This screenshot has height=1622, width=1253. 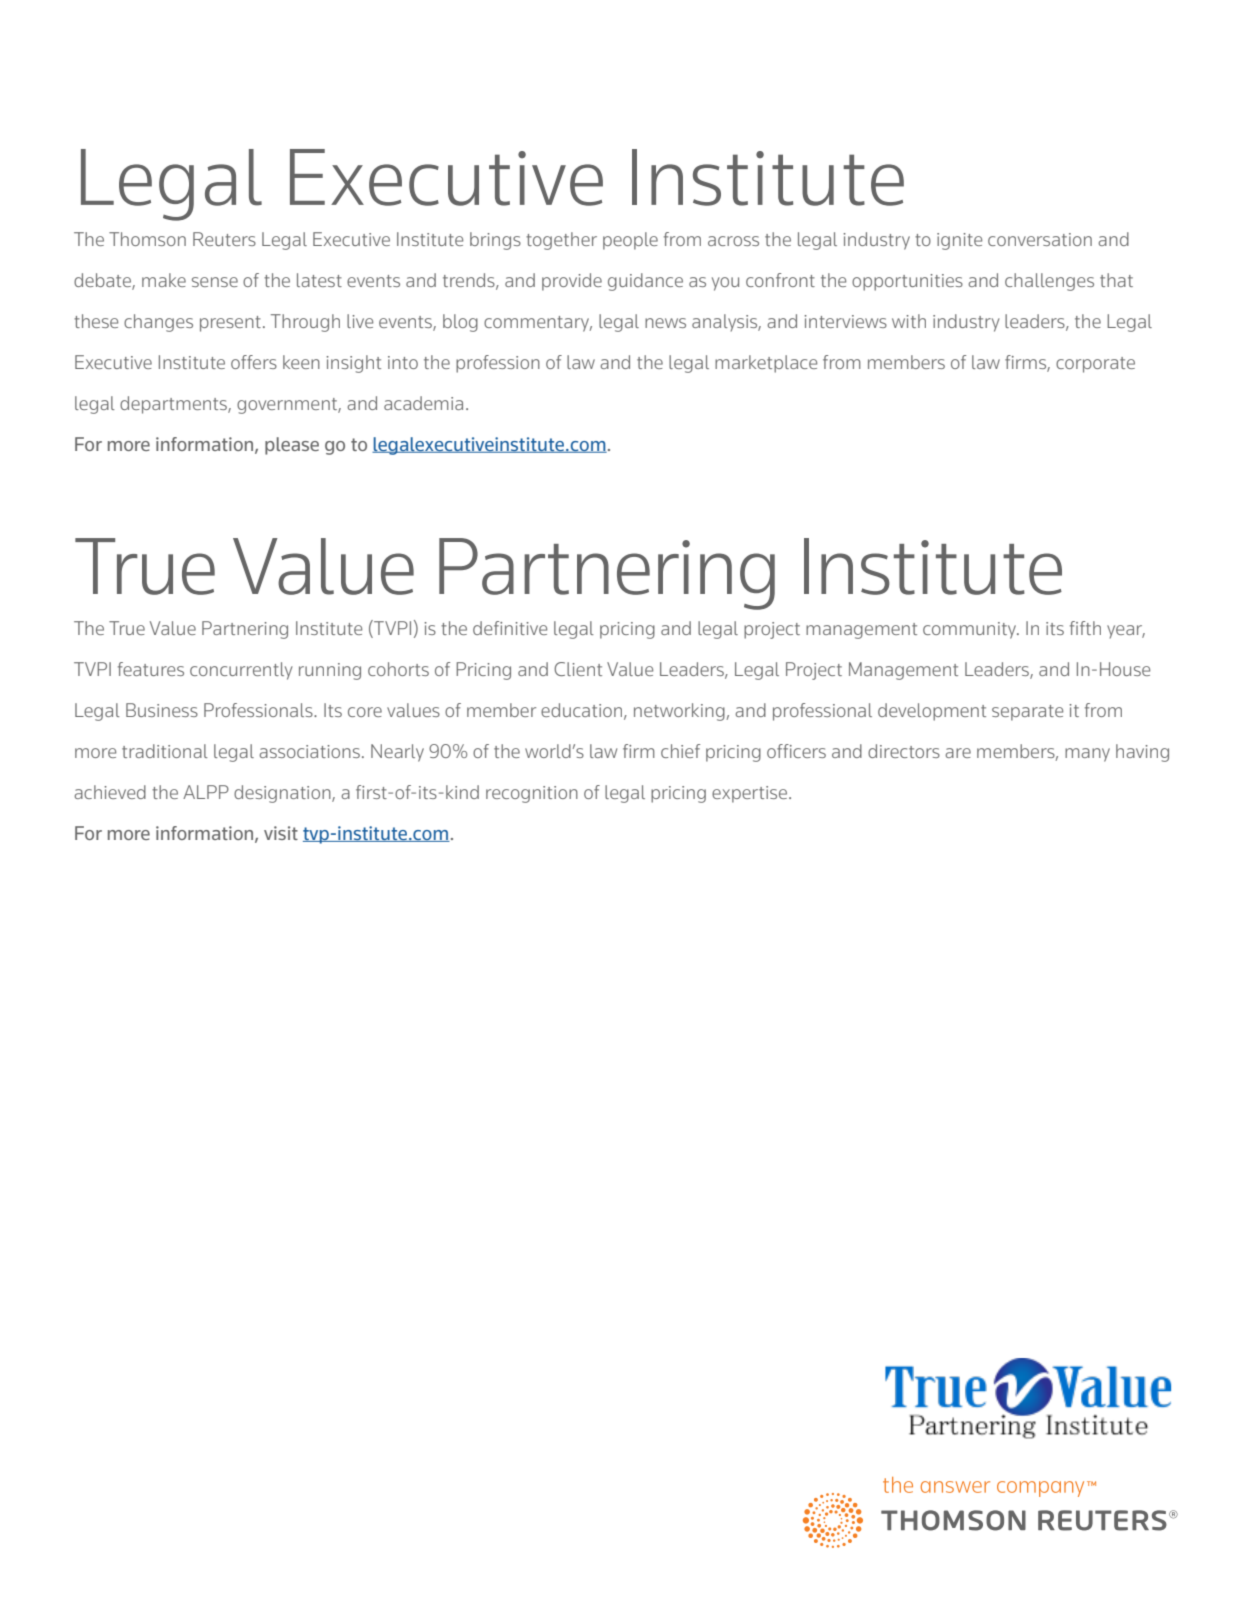 What do you see at coordinates (241, 671) in the screenshot?
I see `concurrently` at bounding box center [241, 671].
